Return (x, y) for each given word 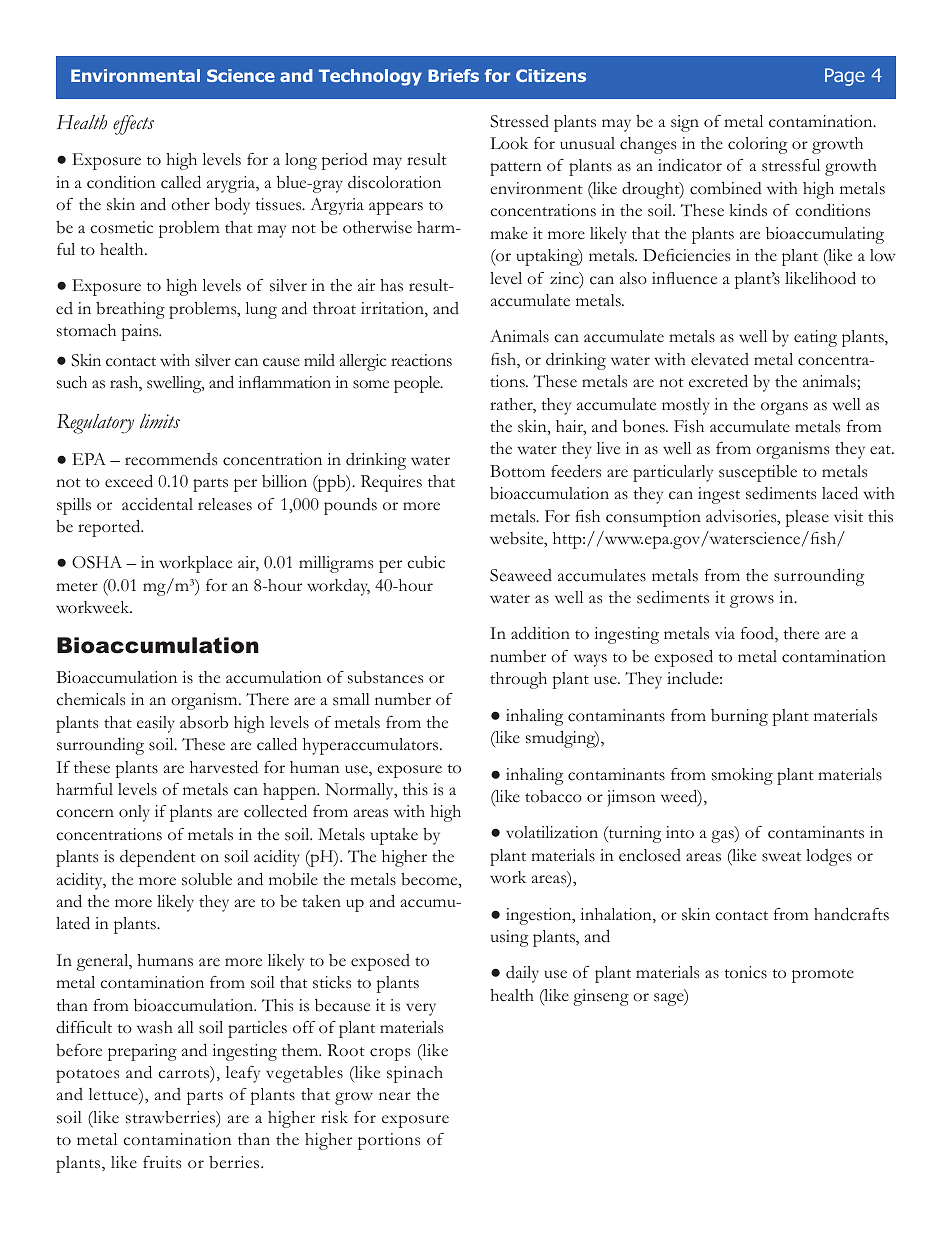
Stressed (519, 121)
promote (823, 976)
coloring (757, 145)
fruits (162, 1162)
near (395, 1096)
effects (133, 125)
